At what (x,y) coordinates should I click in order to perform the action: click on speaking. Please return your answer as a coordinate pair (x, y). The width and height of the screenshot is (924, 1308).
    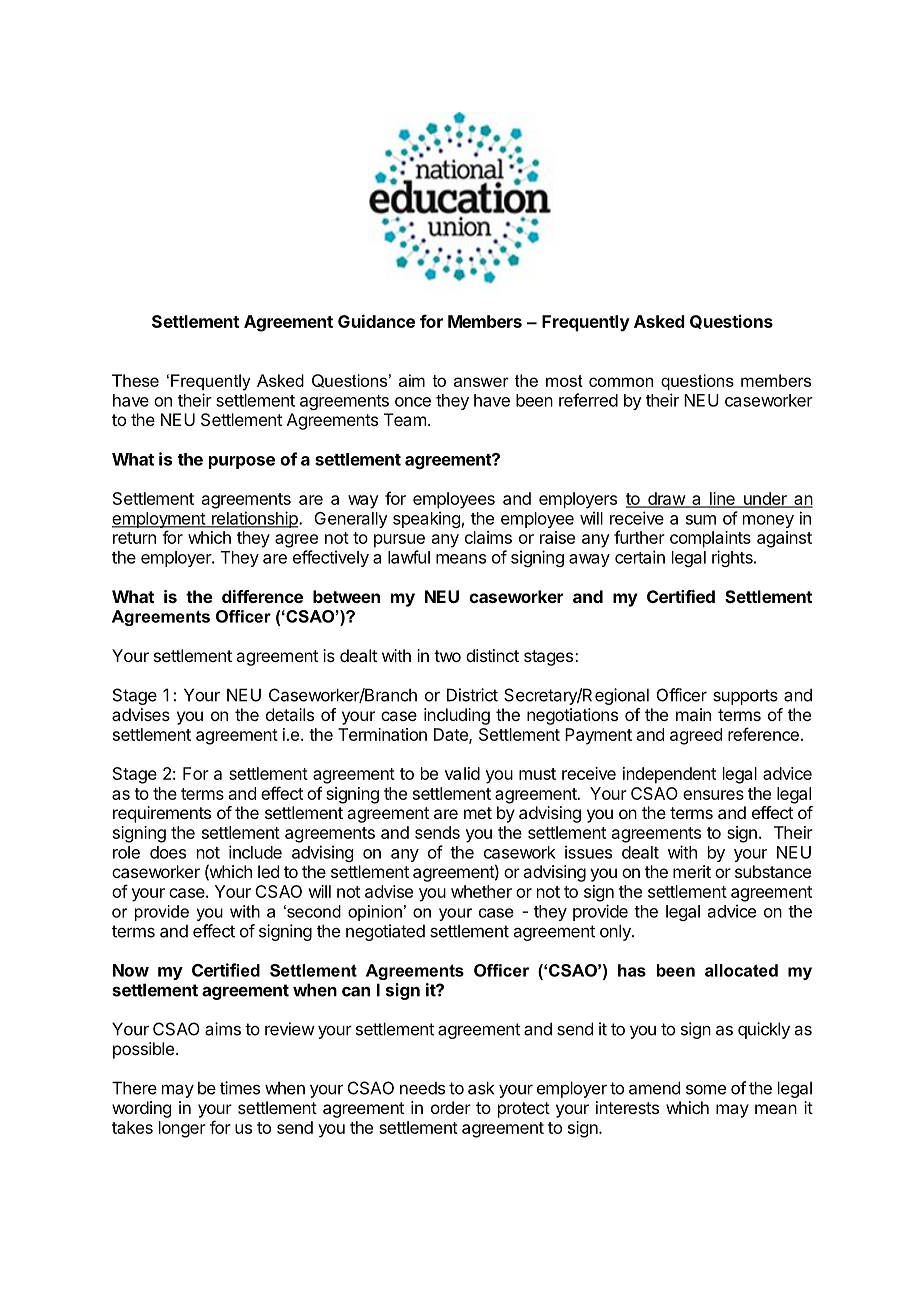
    Looking at the image, I should click on (426, 519).
